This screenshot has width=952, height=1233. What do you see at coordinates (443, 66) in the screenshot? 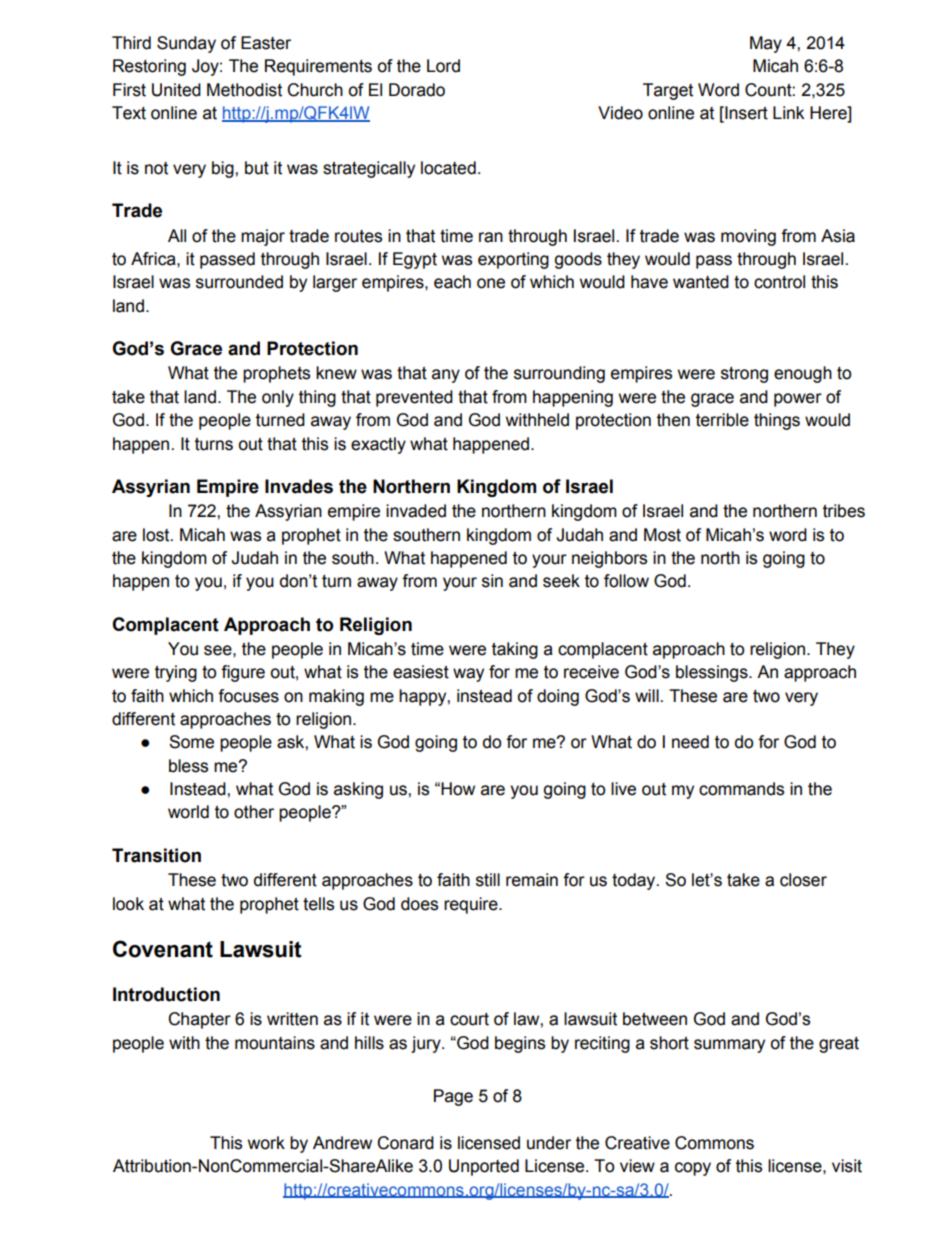
I see `Lord` at bounding box center [443, 66].
